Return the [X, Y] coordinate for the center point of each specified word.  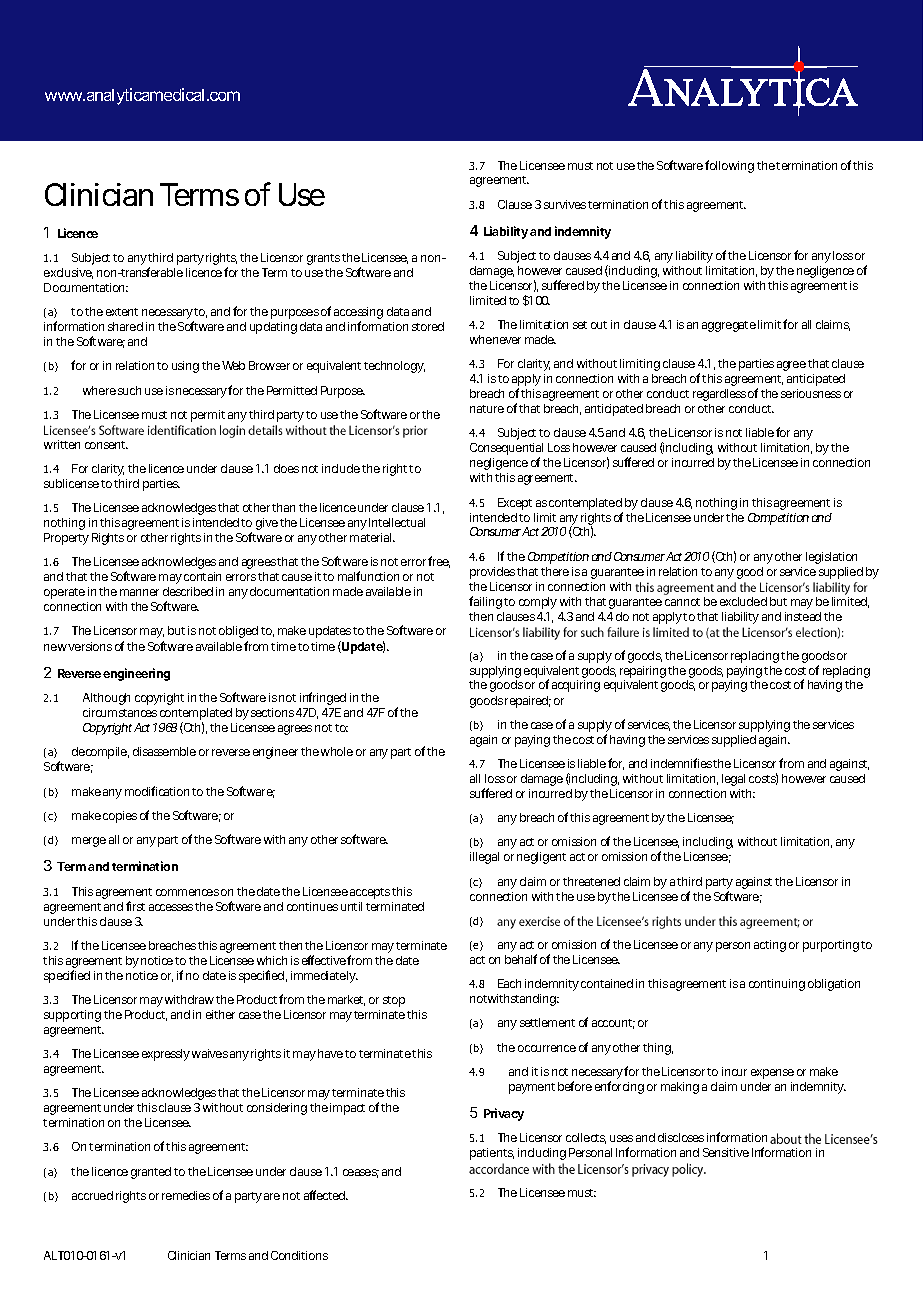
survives [565, 204]
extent [122, 312]
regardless [719, 395]
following [729, 166]
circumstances [120, 712]
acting [770, 946]
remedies [186, 1195]
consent [106, 445]
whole [337, 751]
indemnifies [682, 763]
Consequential [506, 450]
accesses [171, 907]
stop [394, 1001]
